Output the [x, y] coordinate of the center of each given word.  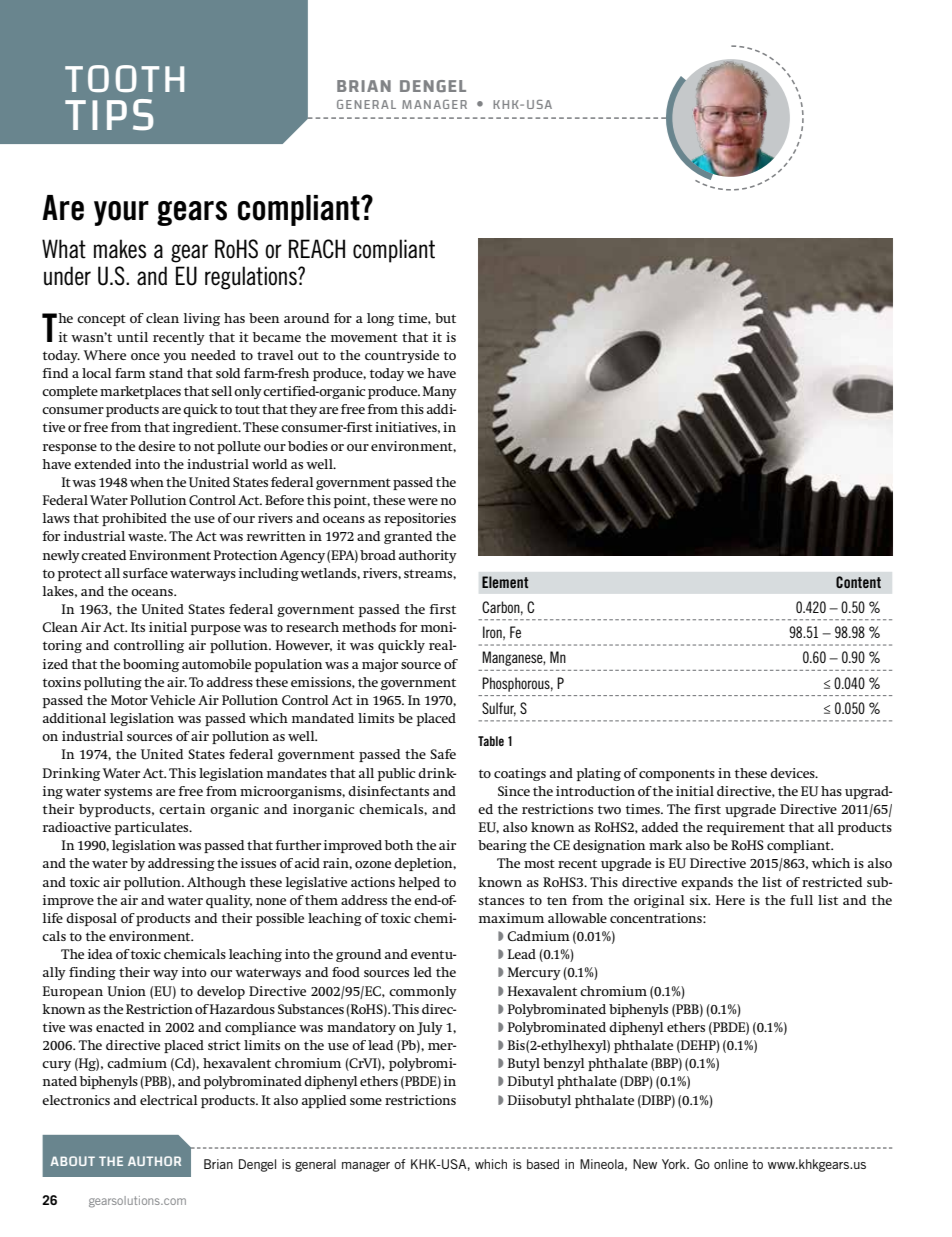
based [543, 1164]
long [380, 319]
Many [440, 392]
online [731, 1164]
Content [858, 582]
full [801, 900]
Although [216, 883]
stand [166, 373]
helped [419, 883]
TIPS [109, 115]
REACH [317, 249]
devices [793, 773]
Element [505, 582]
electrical [169, 1100]
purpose [215, 630]
